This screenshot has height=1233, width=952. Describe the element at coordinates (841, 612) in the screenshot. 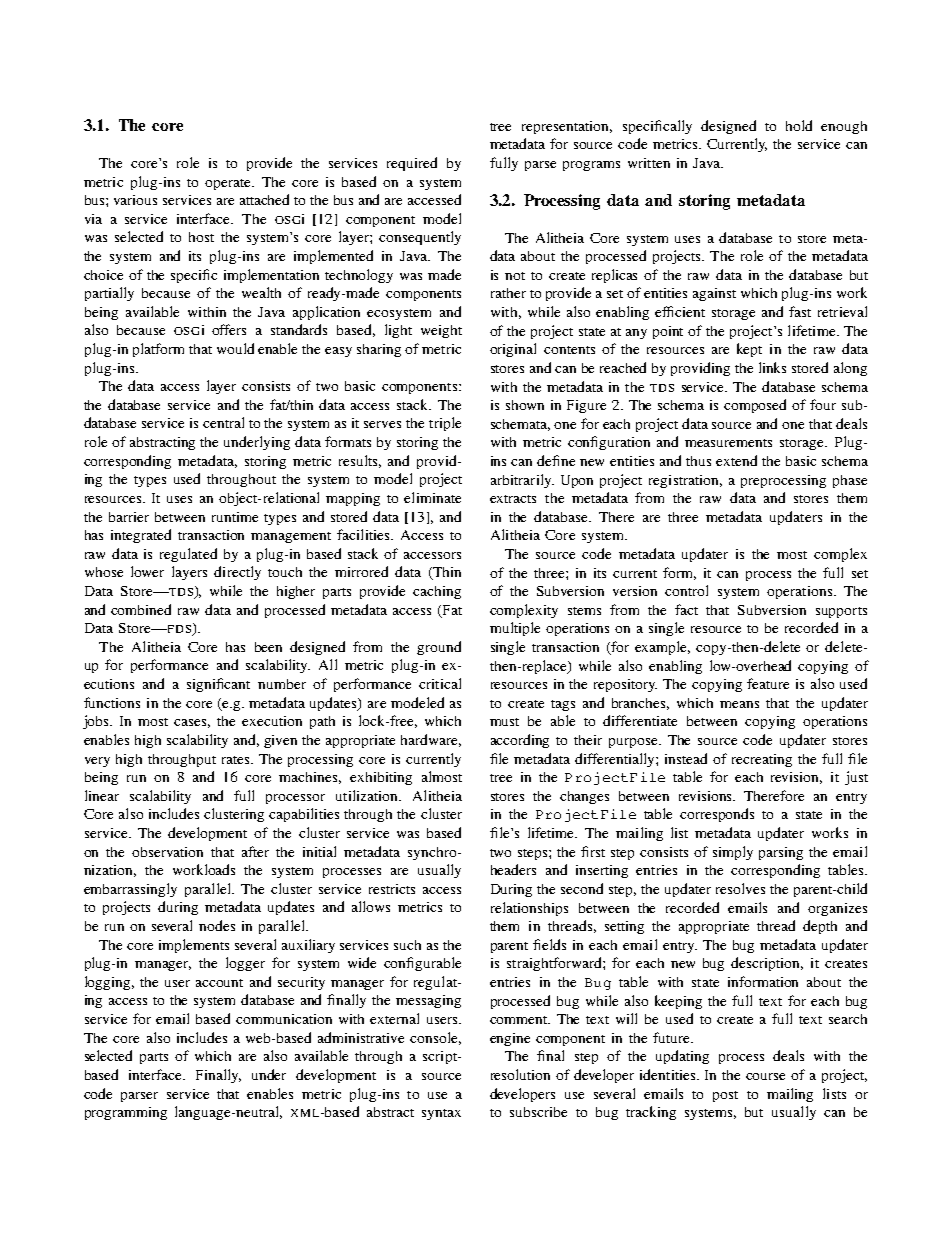

I see `supports` at that location.
